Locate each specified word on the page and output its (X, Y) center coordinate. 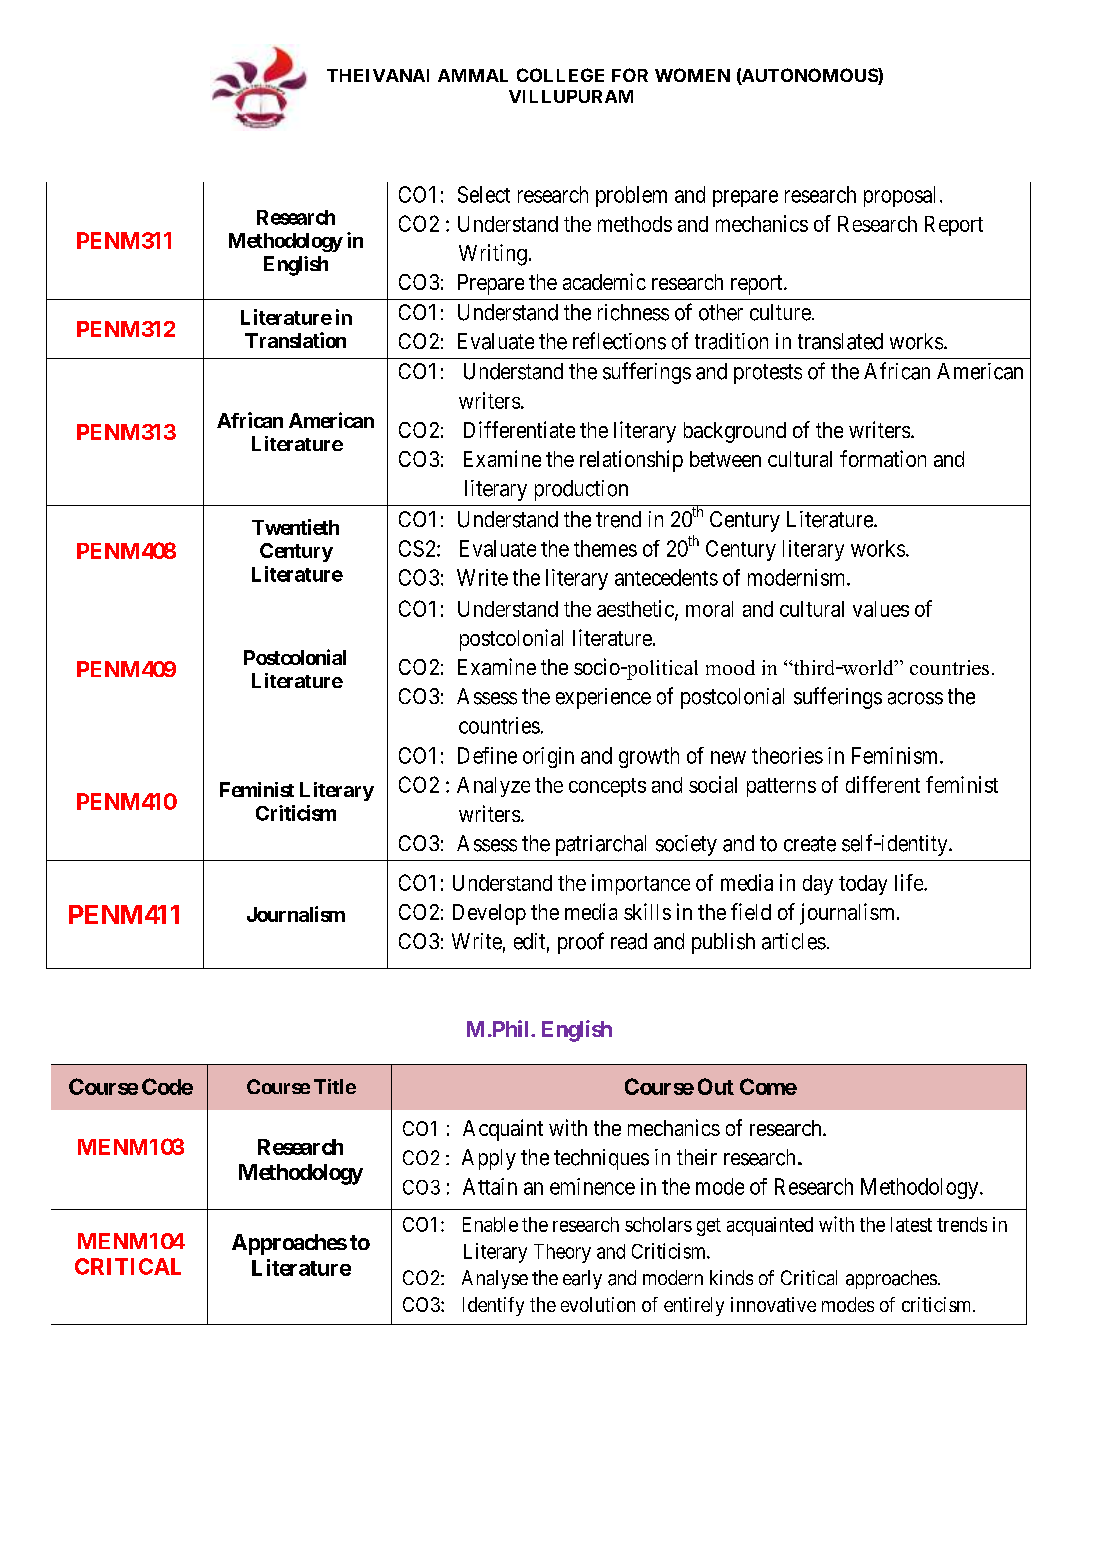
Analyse (495, 1279)
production (581, 490)
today (863, 885)
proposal (899, 196)
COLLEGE (560, 75)
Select (484, 194)
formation (883, 458)
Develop (489, 914)
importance (641, 884)
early (582, 1279)
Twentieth (295, 527)
